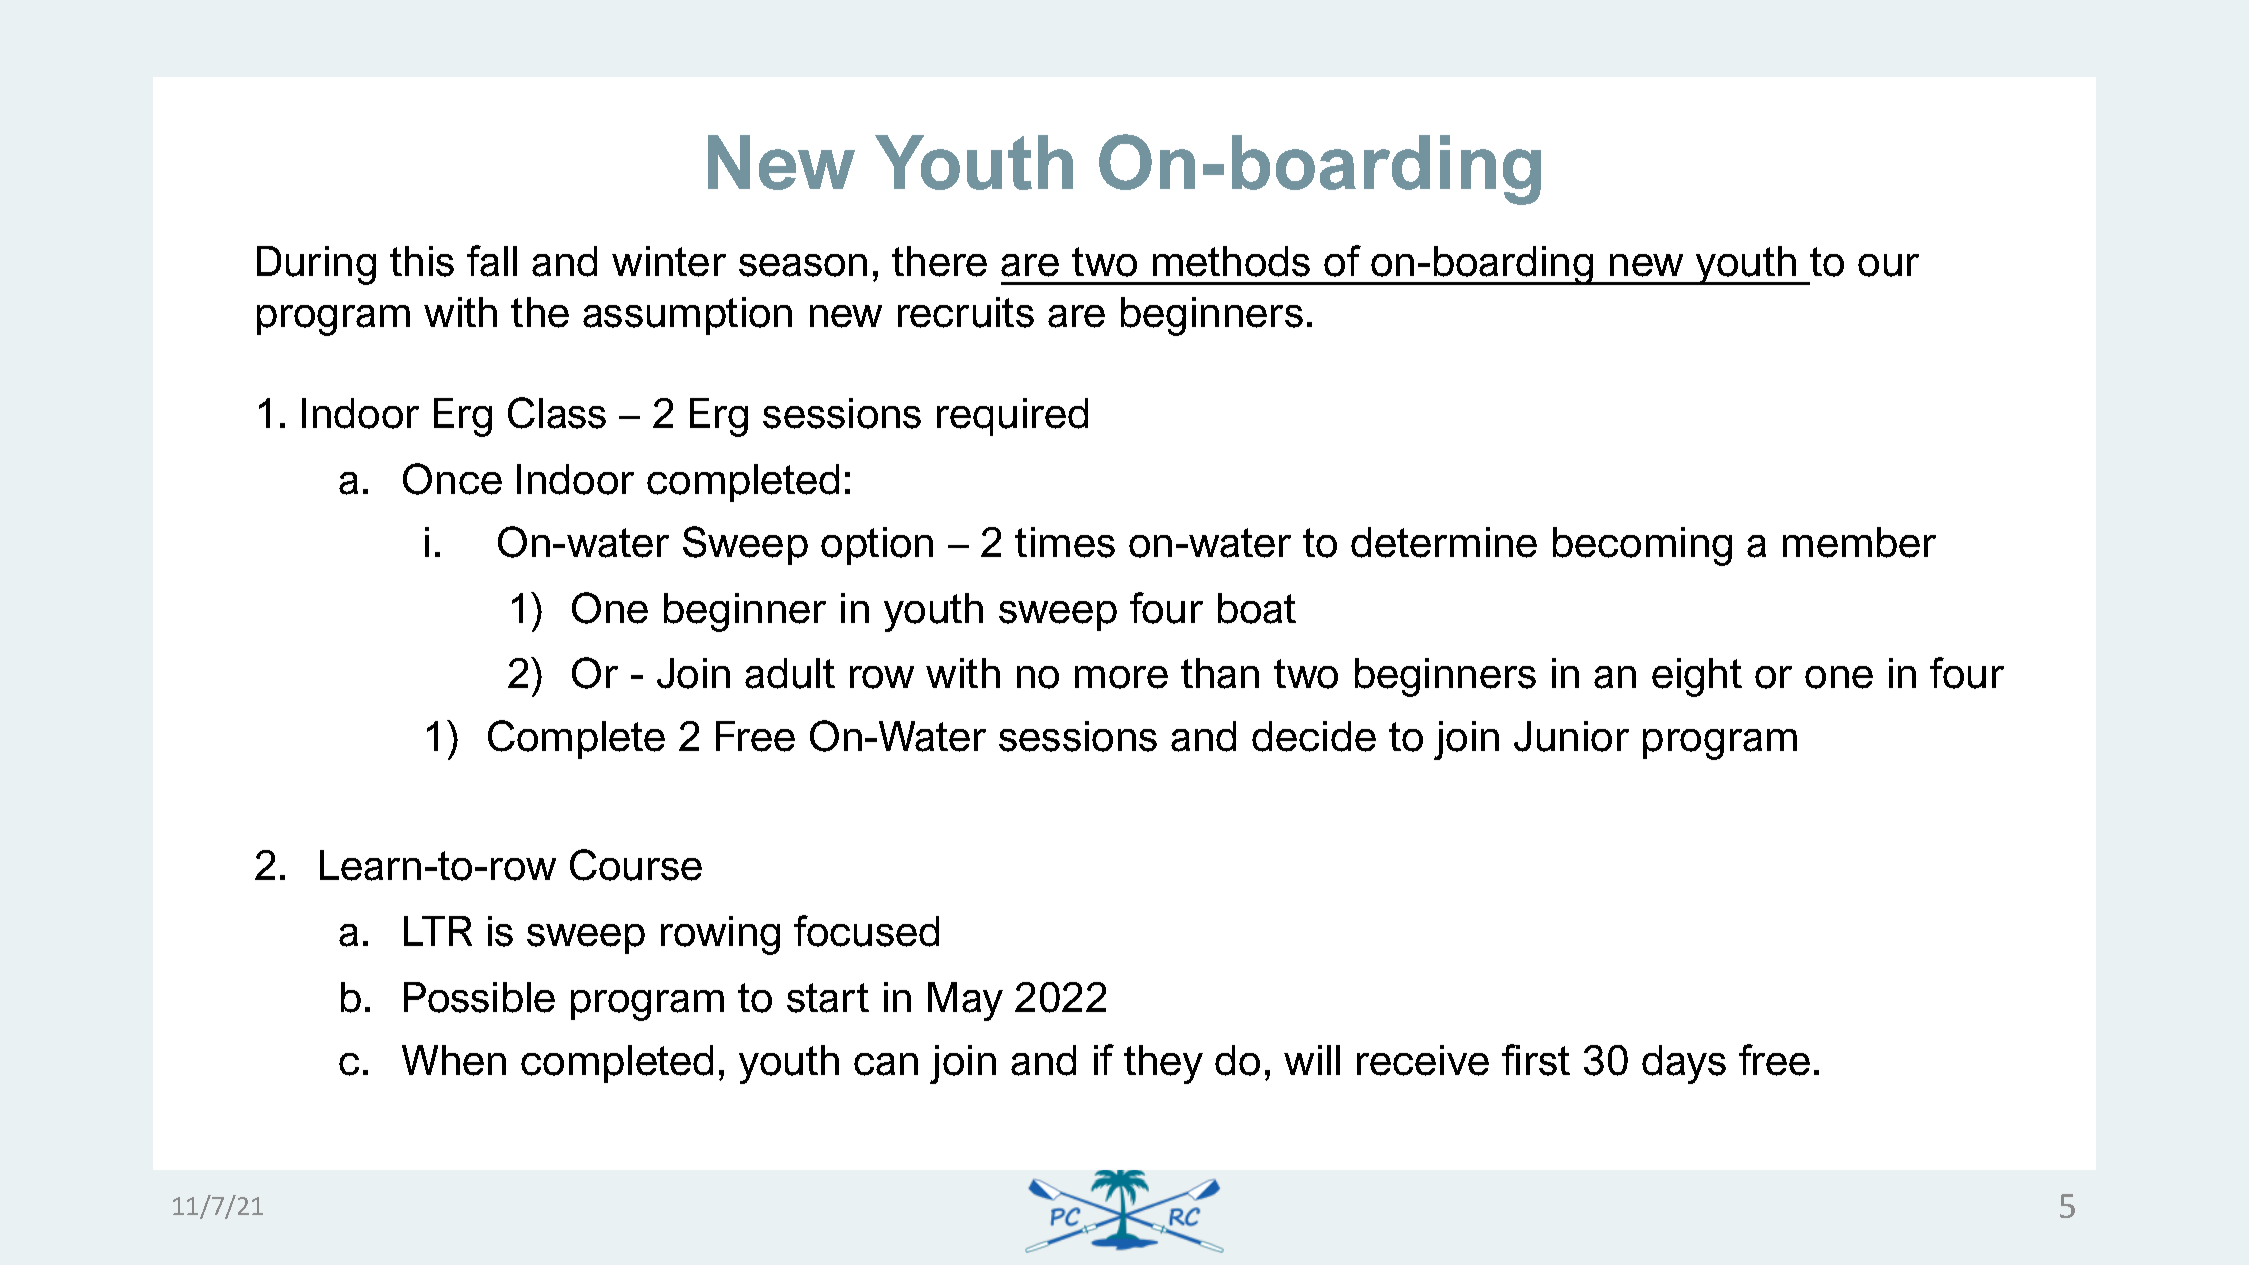 This page has height=1265, width=2249. What do you see at coordinates (1163, 1064) in the page?
I see `they` at bounding box center [1163, 1064].
